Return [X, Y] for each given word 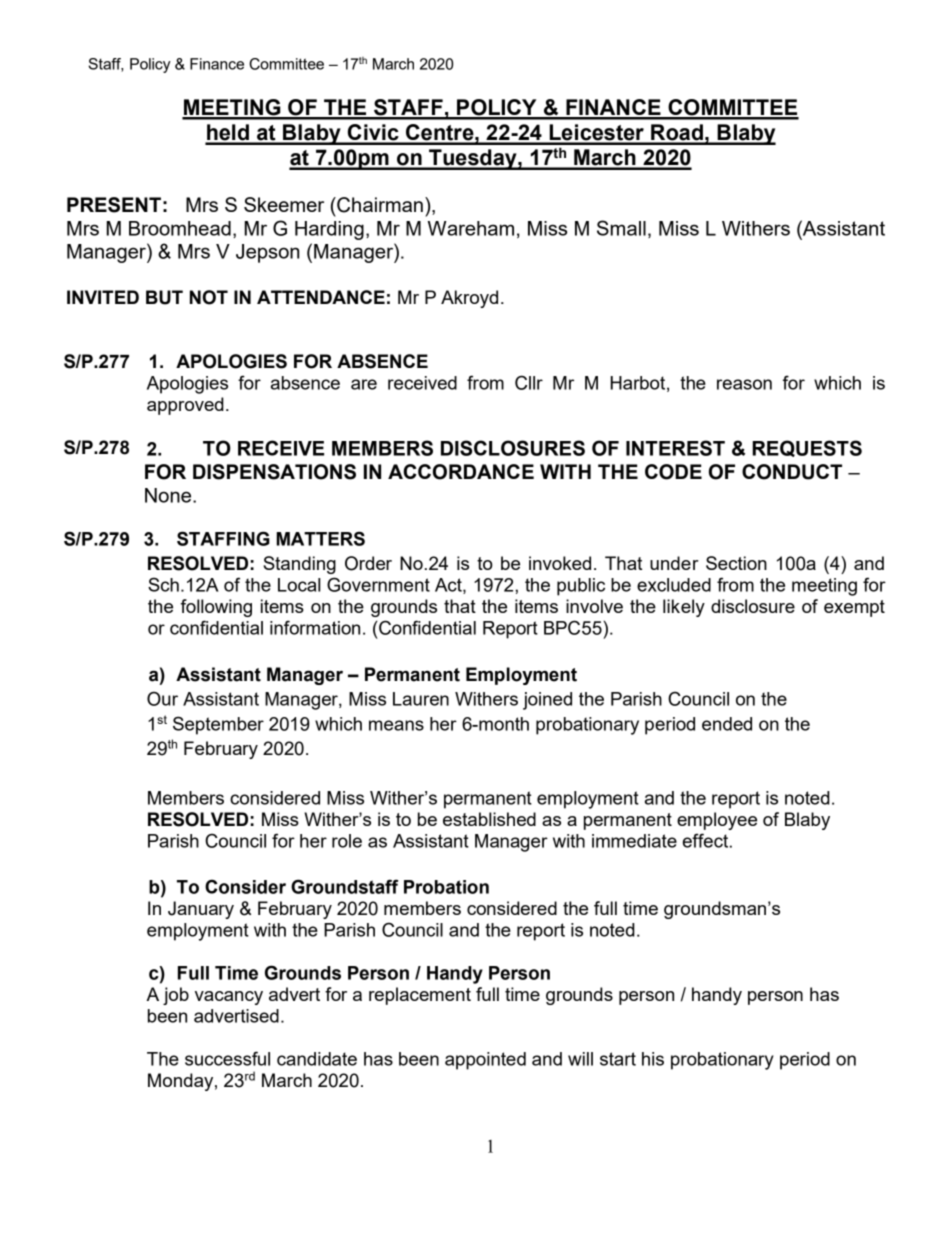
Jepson [267, 253]
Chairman [379, 205]
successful [227, 1058]
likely [684, 608]
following [216, 608]
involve [594, 606]
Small [621, 228]
